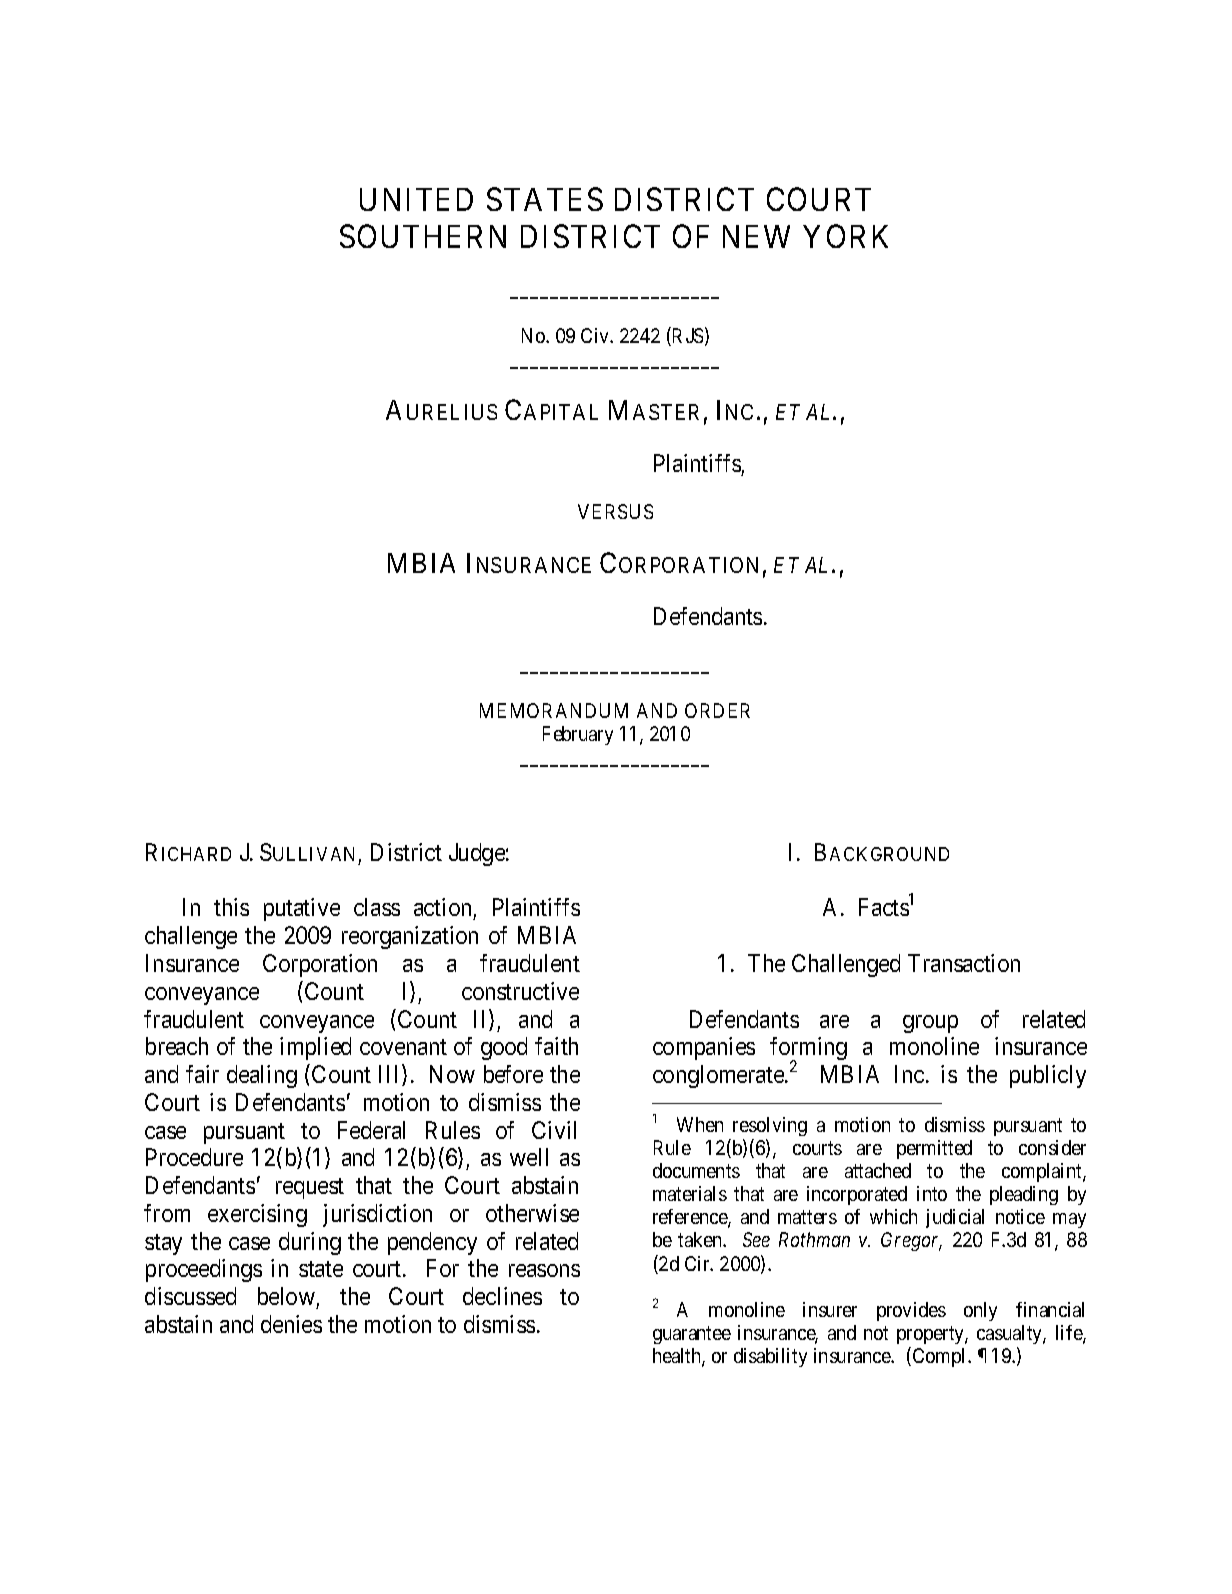 The height and width of the screenshot is (1594, 1232). I want to click on NEW, so click(756, 236).
